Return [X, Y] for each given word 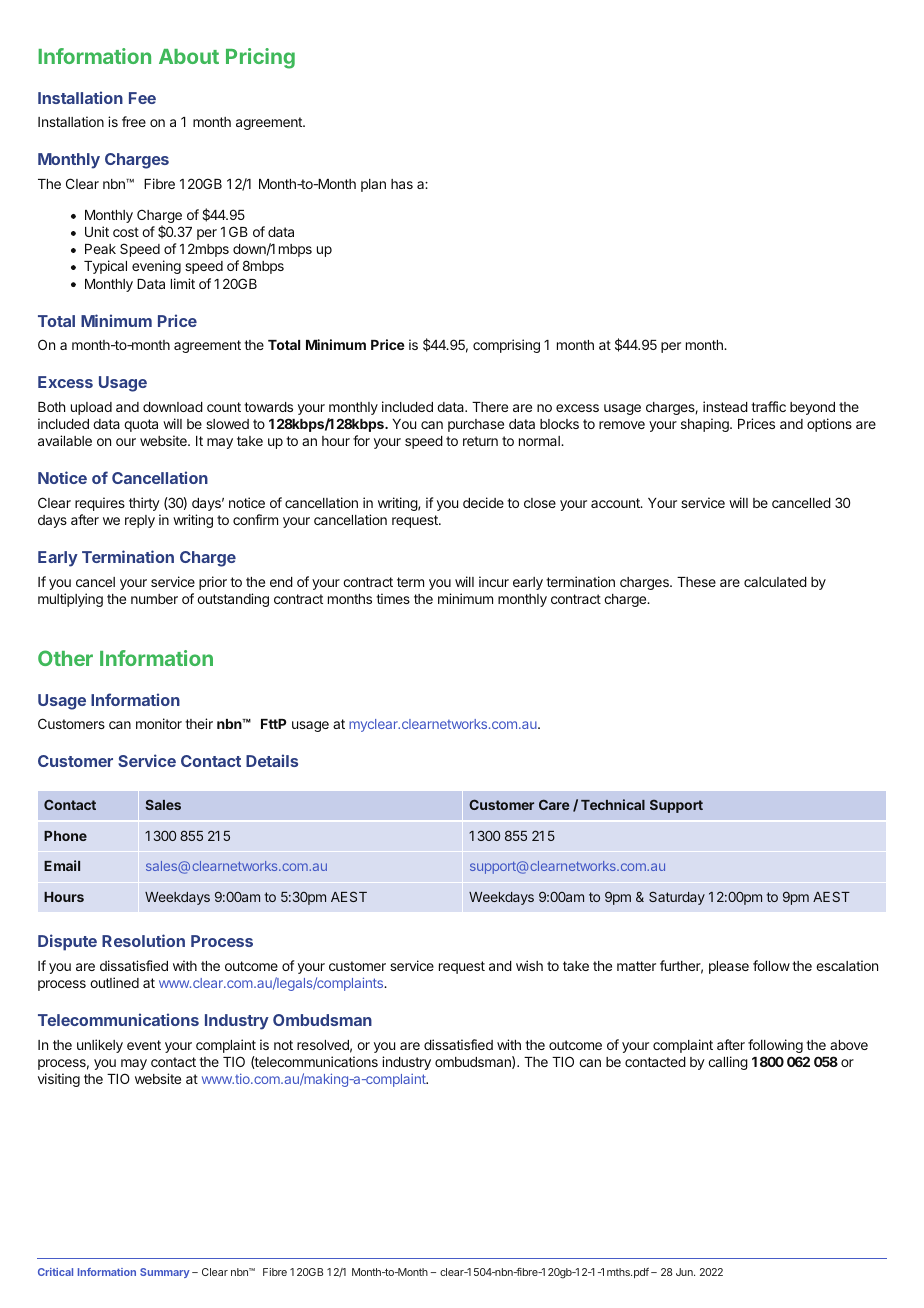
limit [183, 283]
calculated [775, 582]
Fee [142, 98]
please [729, 967]
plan [373, 185]
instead [725, 406]
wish [529, 965]
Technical [613, 804]
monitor [159, 723]
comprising [506, 346]
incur [494, 581]
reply [140, 521]
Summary [165, 1273]
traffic [768, 406]
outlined [114, 982]
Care [554, 804]
